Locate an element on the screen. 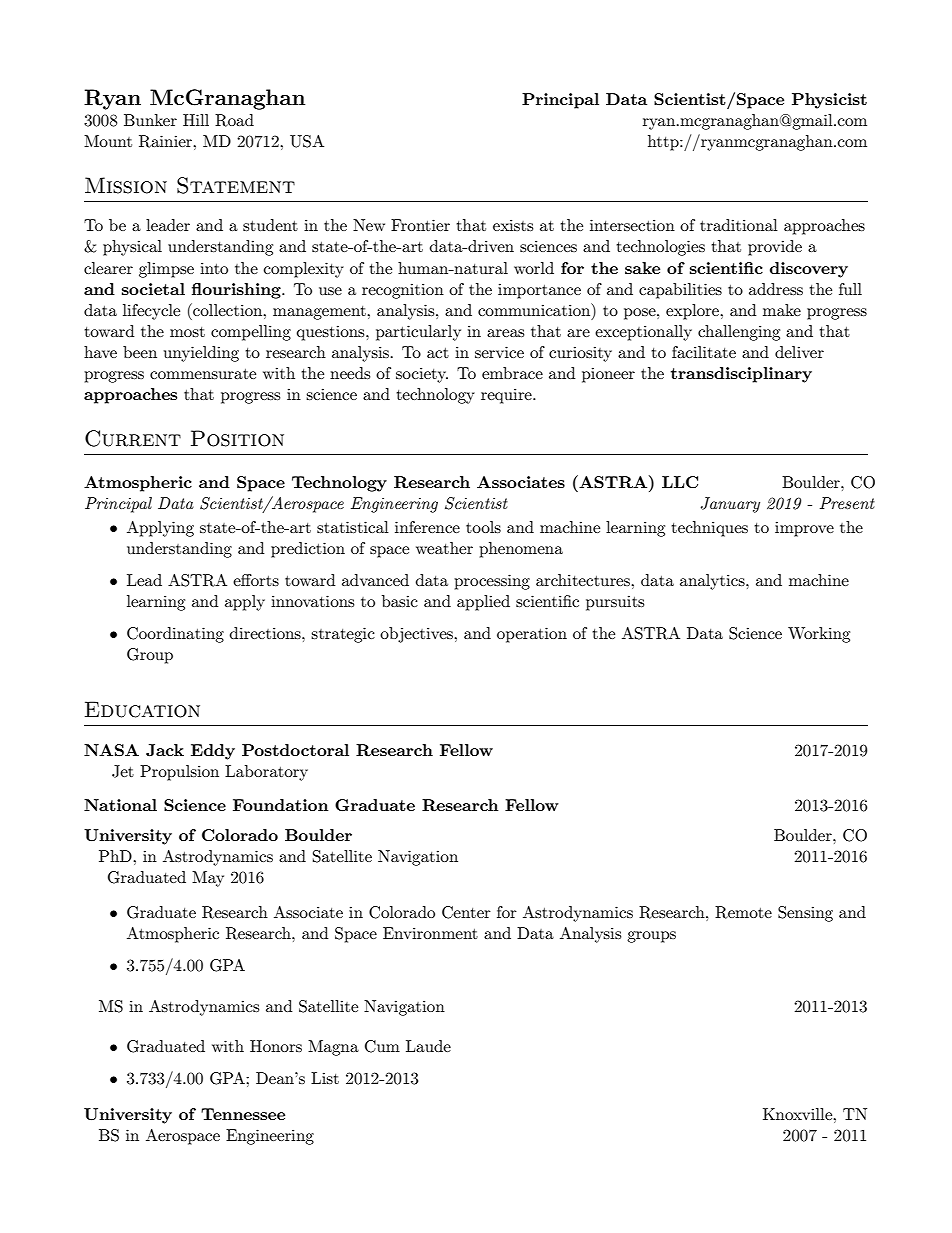 The height and width of the screenshot is (1233, 952). Hill is located at coordinates (196, 120).
